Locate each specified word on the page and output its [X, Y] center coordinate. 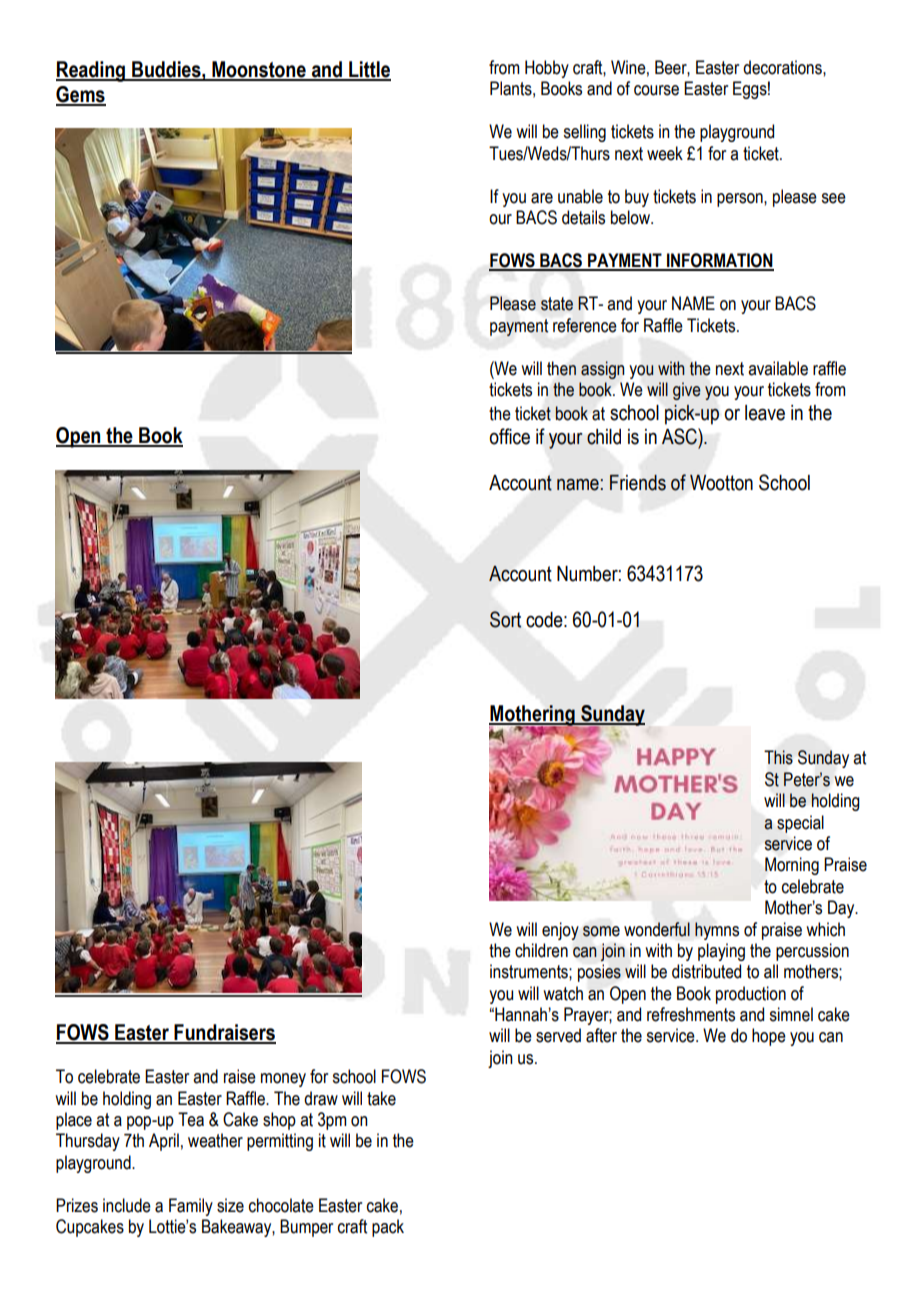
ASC [680, 436]
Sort [505, 619]
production [751, 995]
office [509, 436]
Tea [191, 1119]
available [778, 368]
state [557, 304]
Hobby [547, 69]
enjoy [560, 931]
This [778, 757]
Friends [638, 483]
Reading [92, 71]
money [283, 1080]
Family [191, 1207]
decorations [783, 67]
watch [563, 993]
